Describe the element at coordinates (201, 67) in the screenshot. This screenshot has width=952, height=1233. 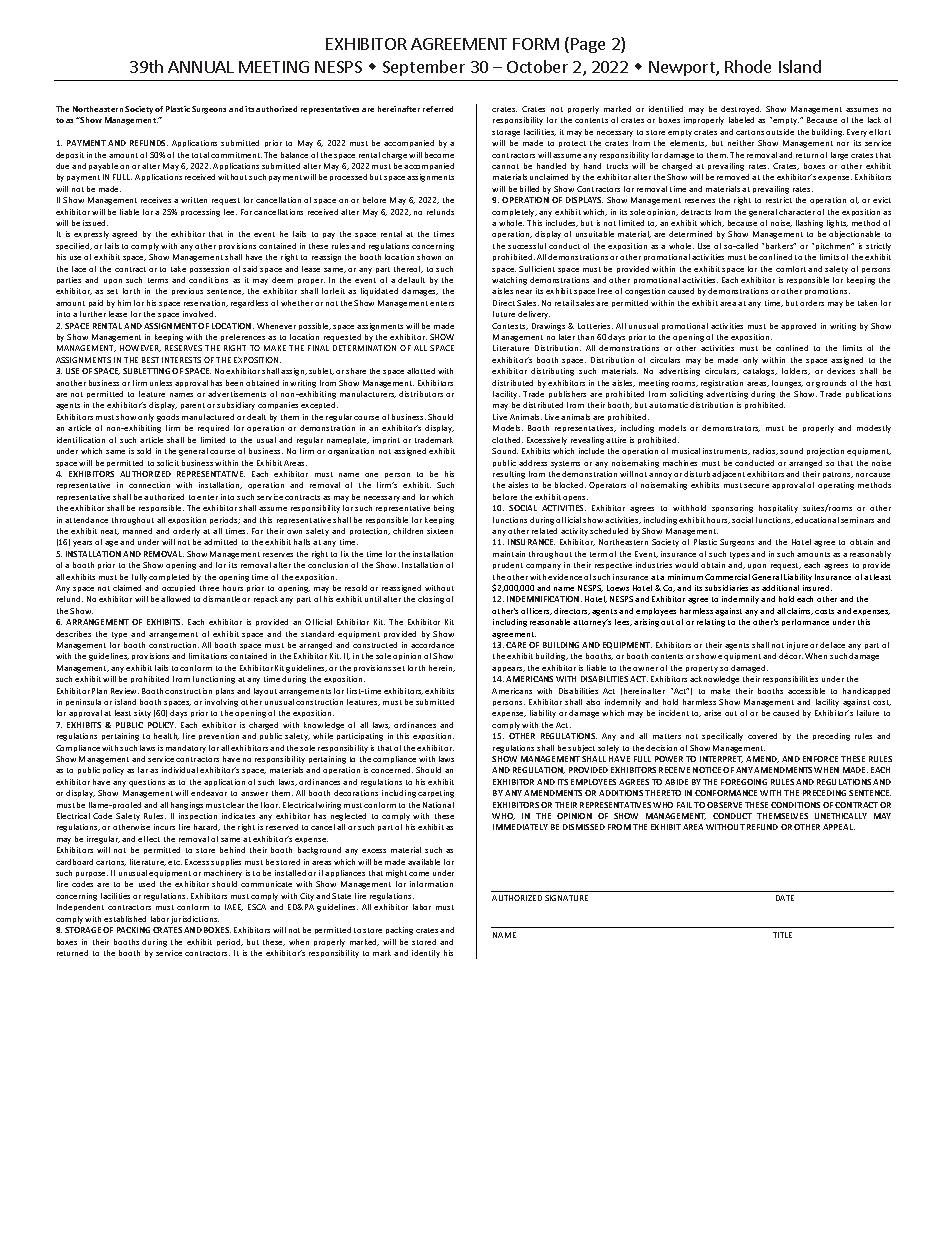
I see `ANNUAL` at that location.
